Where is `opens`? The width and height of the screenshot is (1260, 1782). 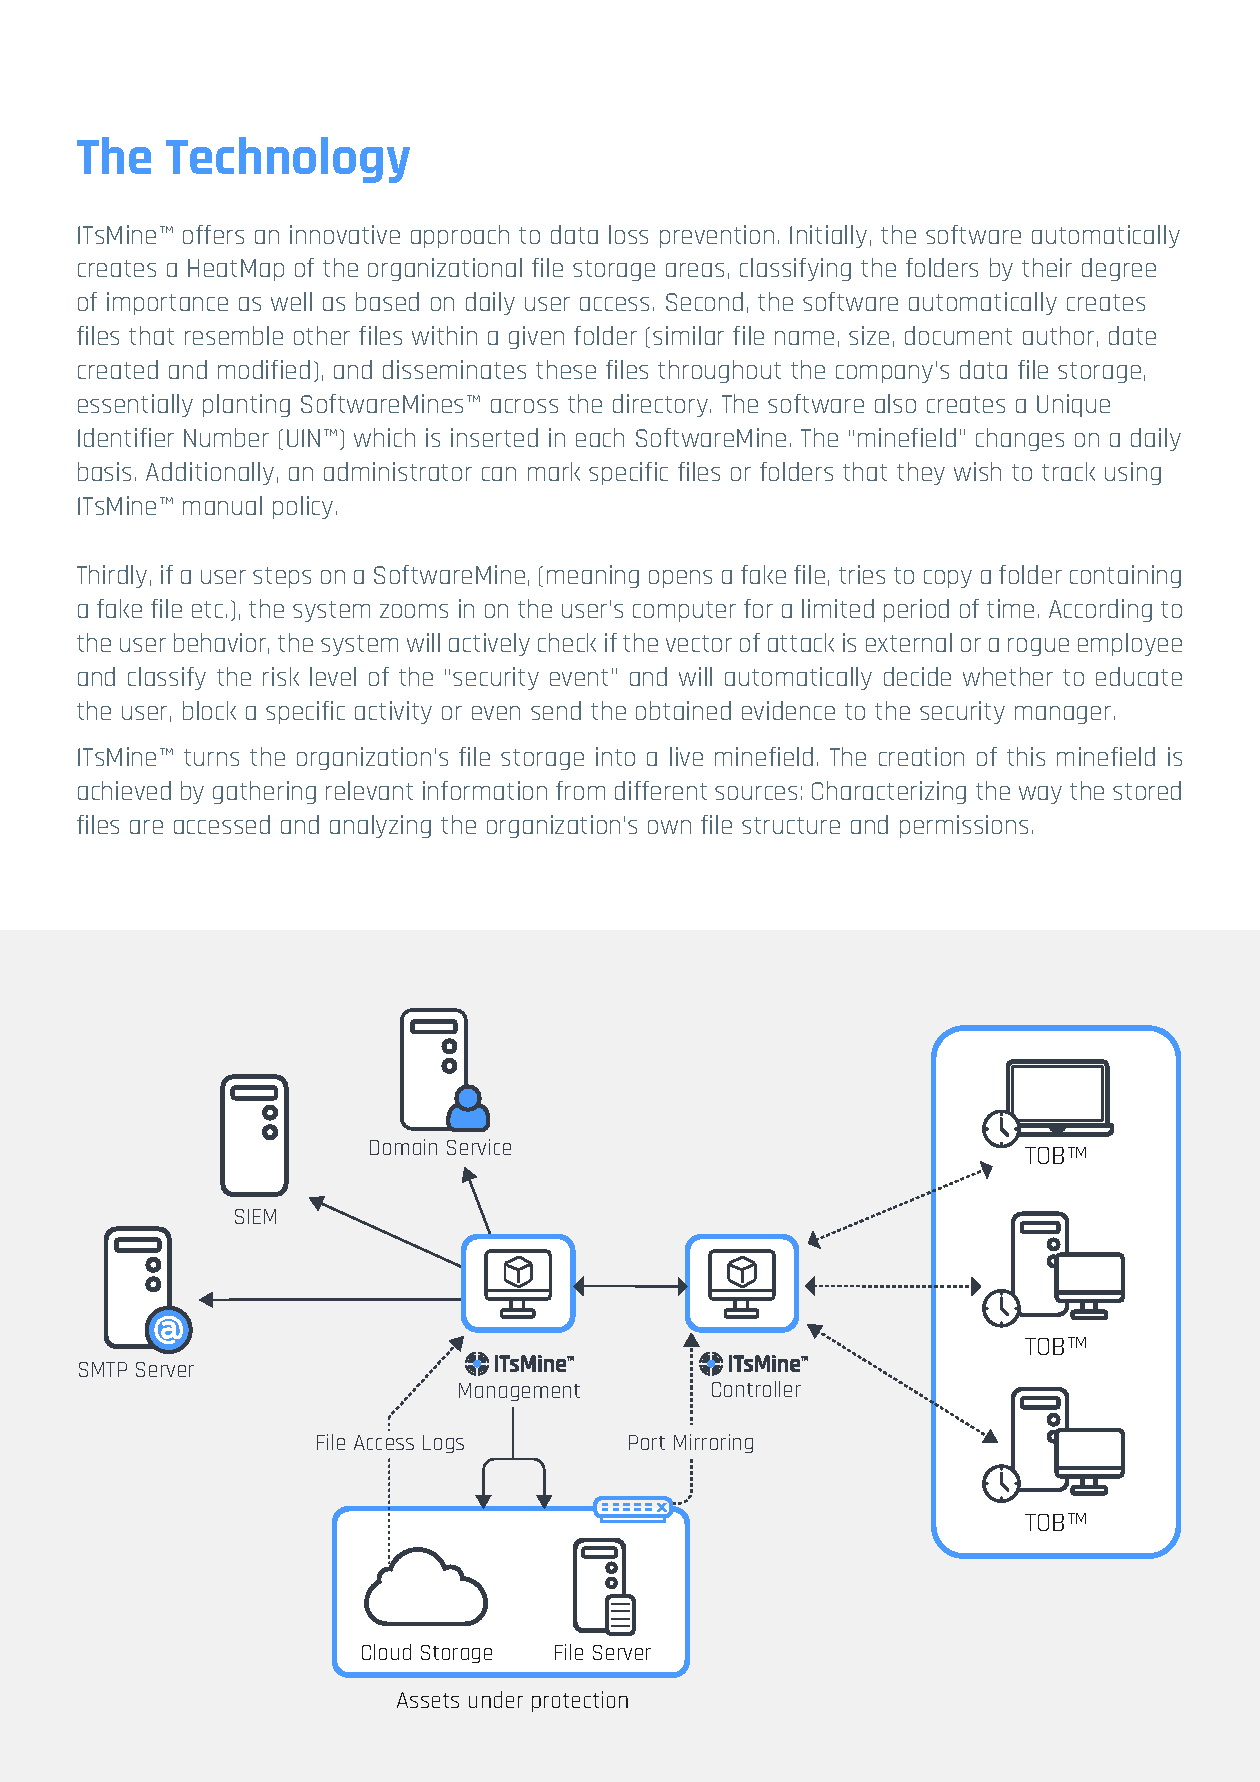
opens is located at coordinates (680, 579).
